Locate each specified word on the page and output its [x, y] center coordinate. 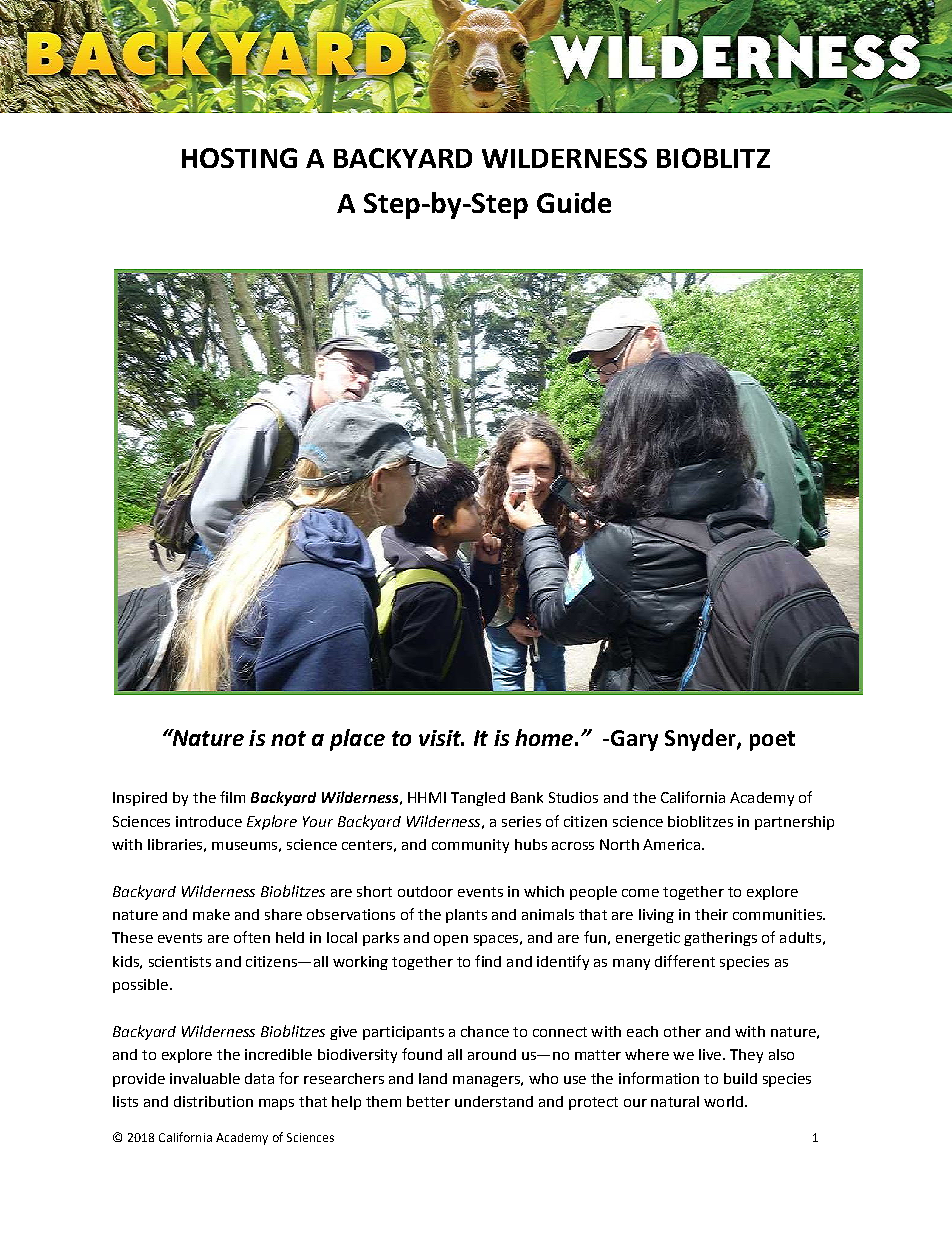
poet [772, 741]
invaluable [205, 1078]
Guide [574, 202]
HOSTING [239, 158]
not [288, 738]
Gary [633, 740]
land [433, 1078]
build [740, 1078]
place [357, 740]
